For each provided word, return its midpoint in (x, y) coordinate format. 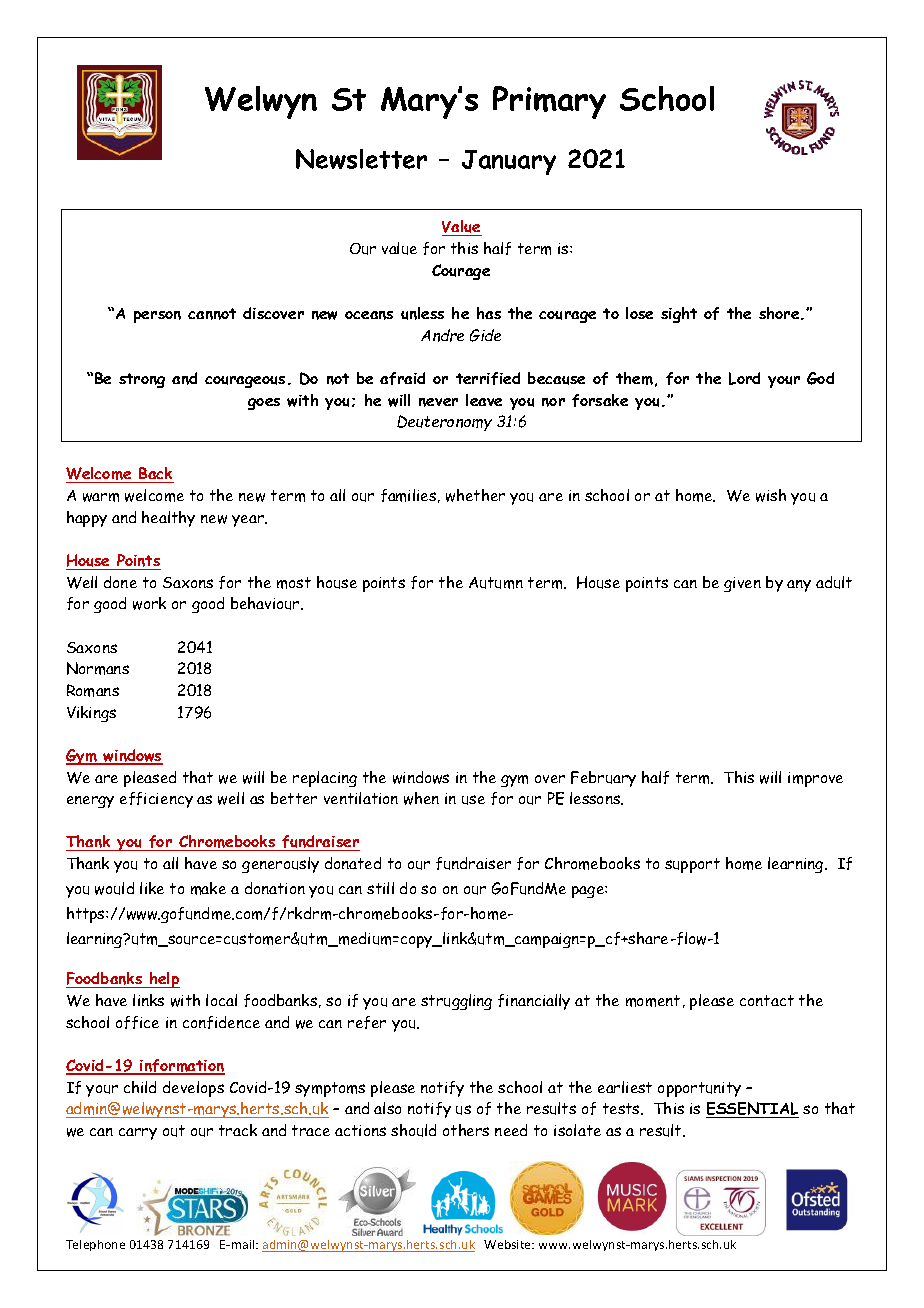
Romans (93, 690)
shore (780, 313)
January (509, 162)
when (421, 798)
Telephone (95, 1245)
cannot (212, 314)
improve (815, 779)
